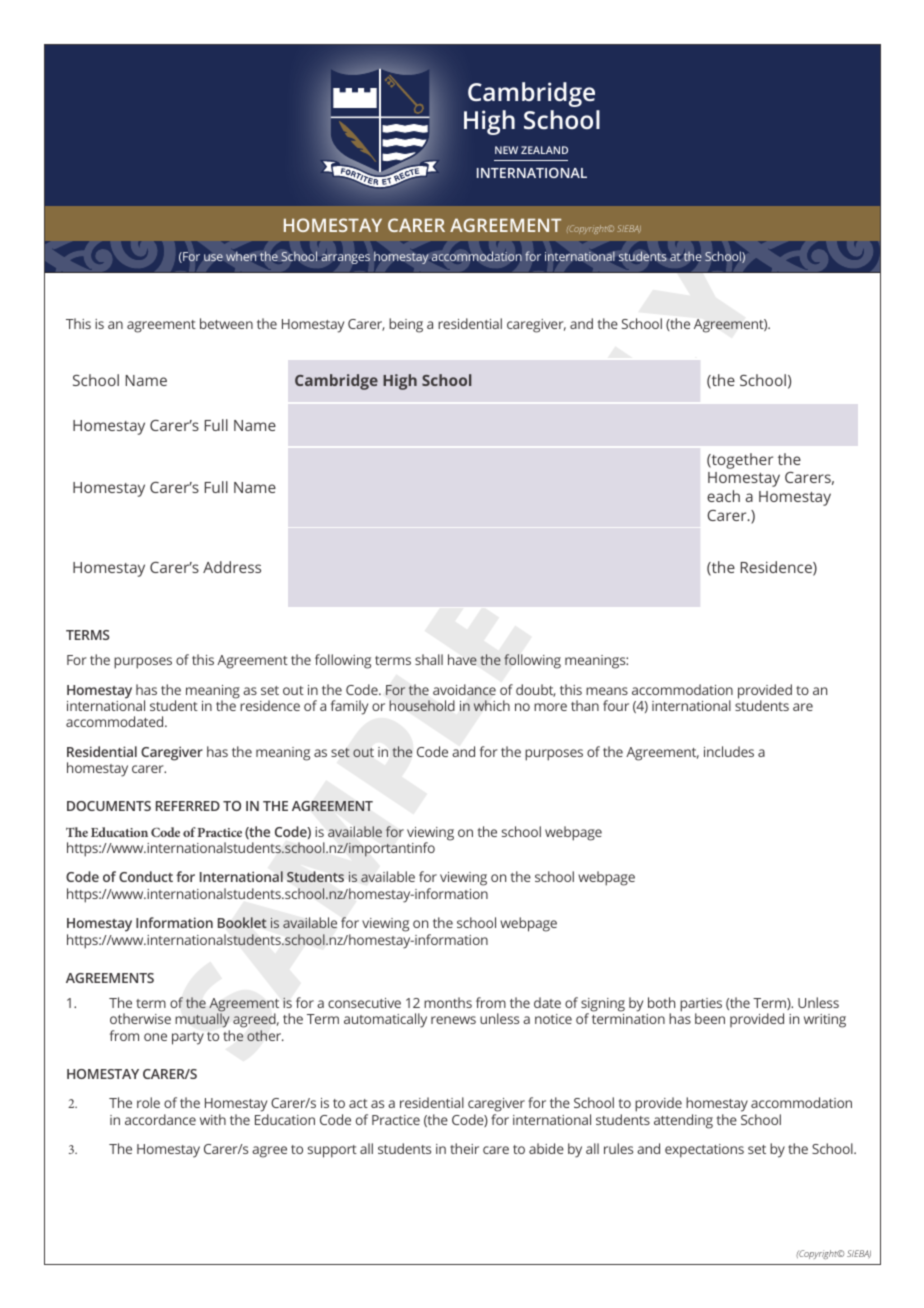  I want to click on means, so click(607, 691).
